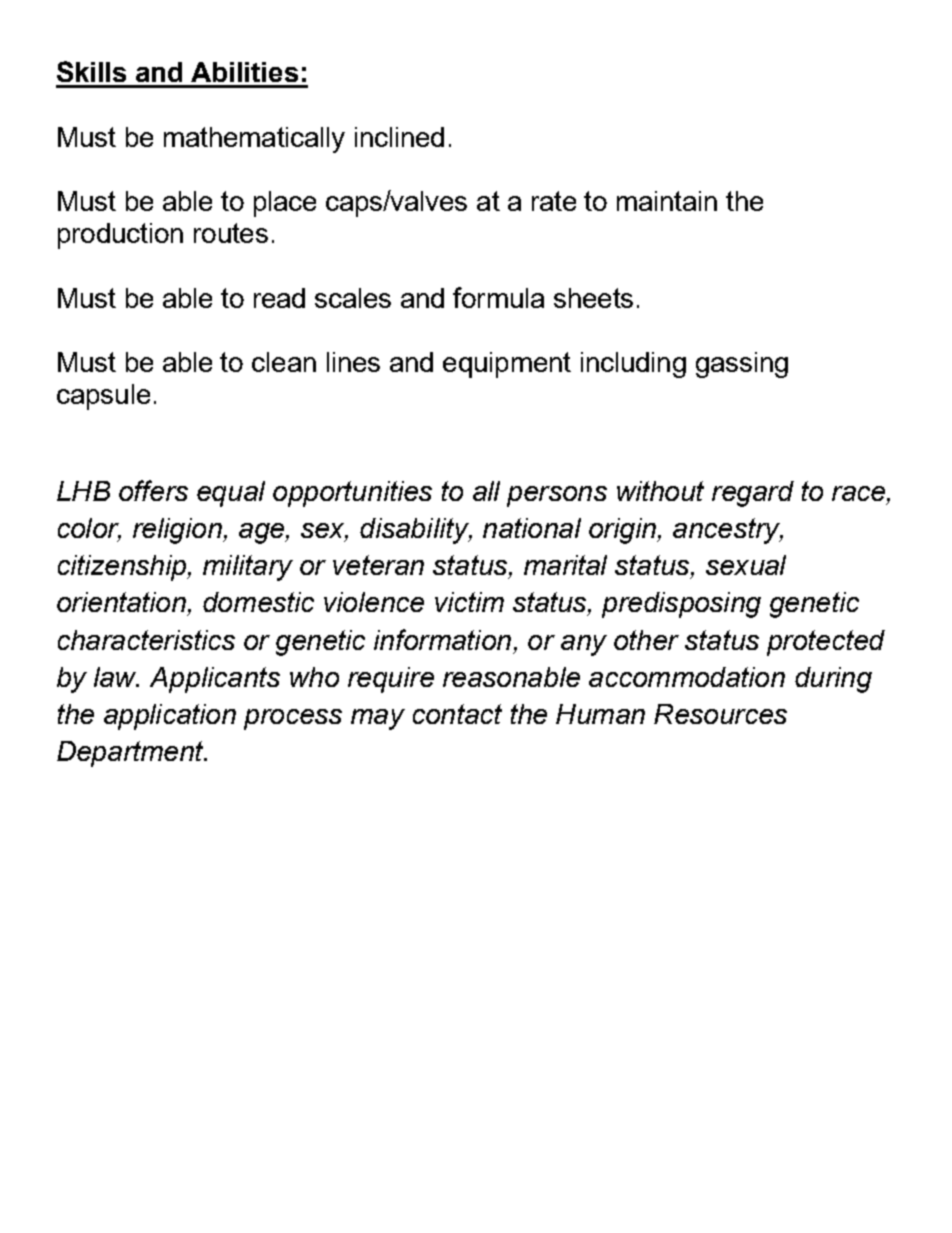  What do you see at coordinates (153, 490) in the screenshot?
I see `offers` at bounding box center [153, 490].
